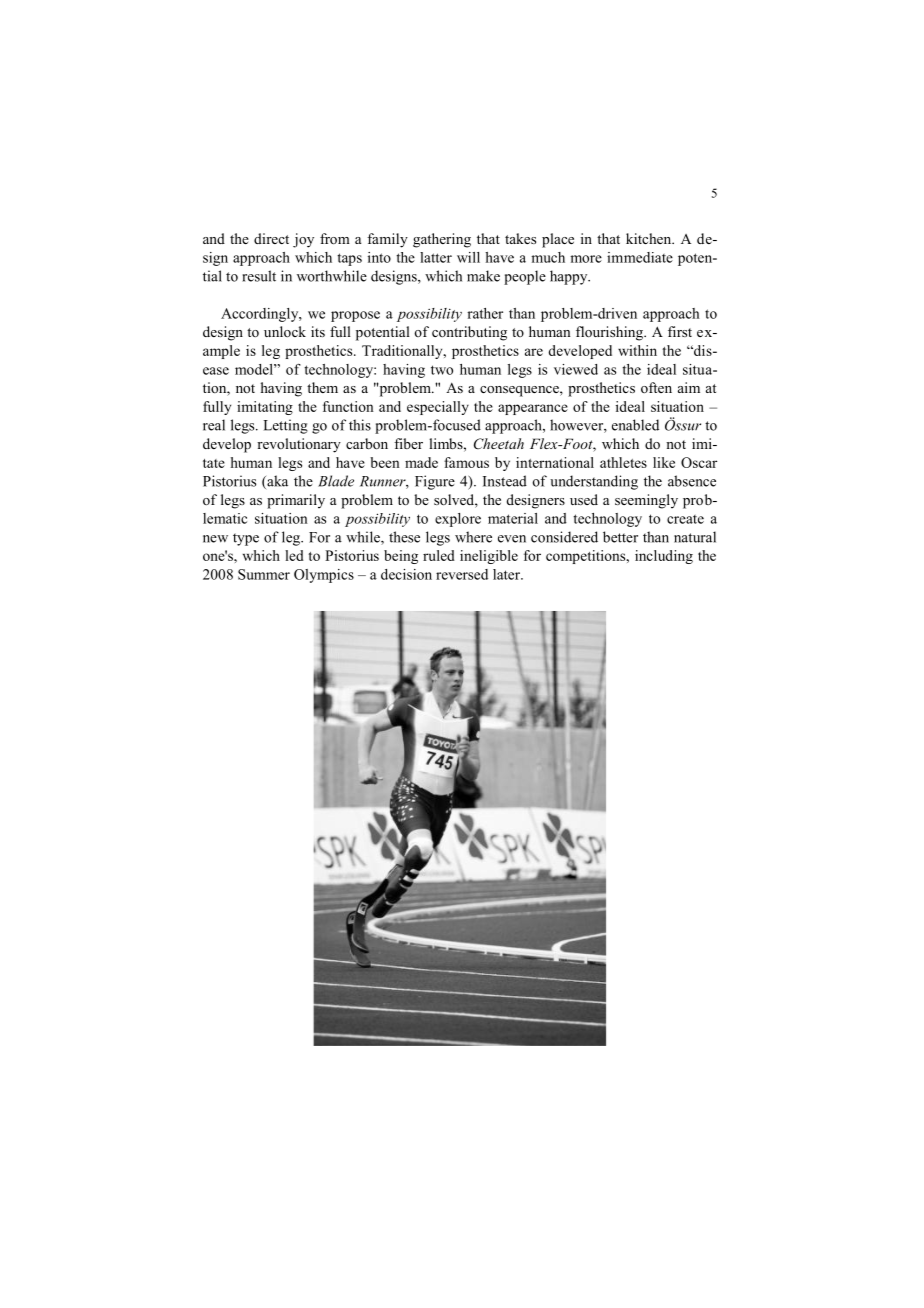  I want to click on direct, so click(271, 238).
